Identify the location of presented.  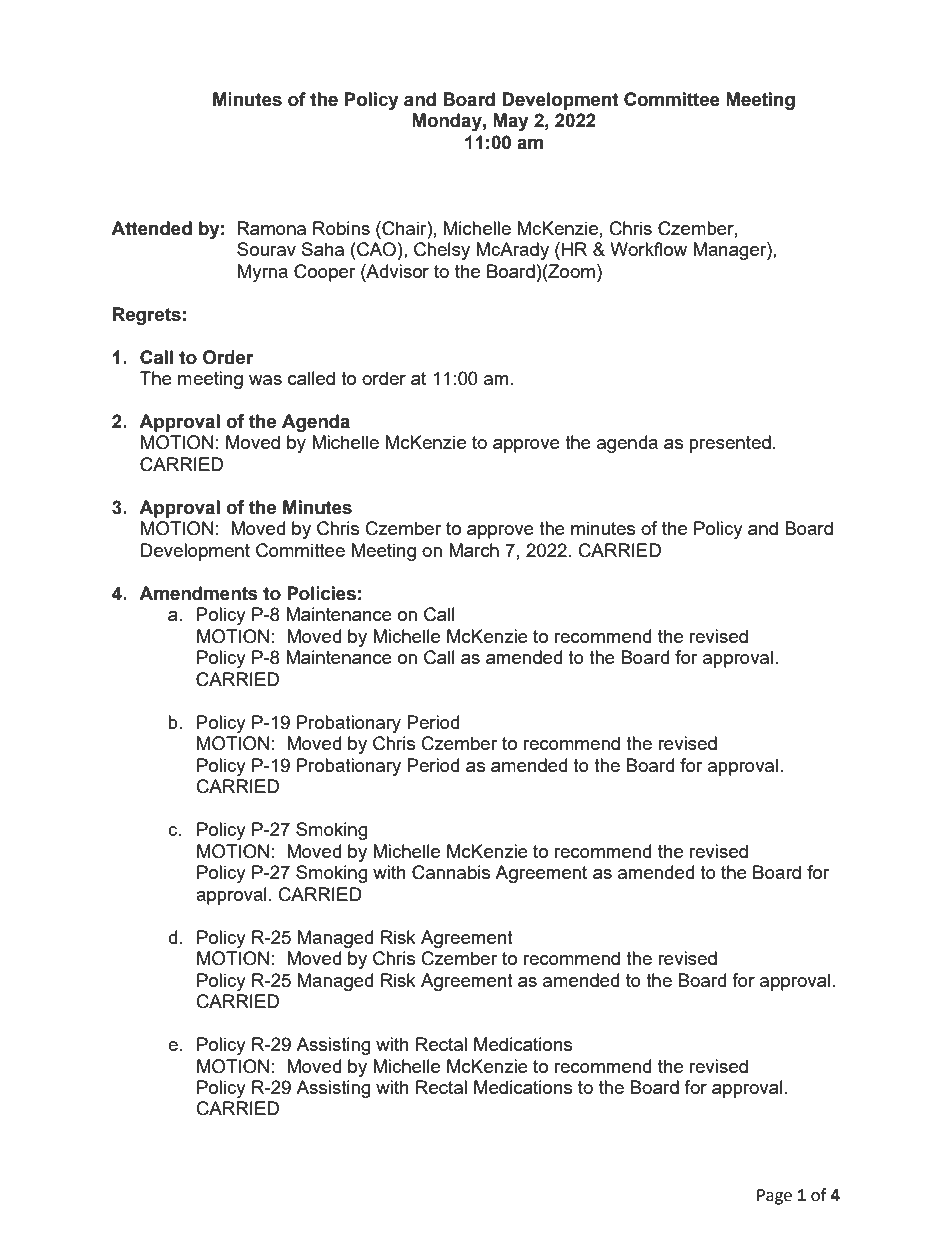
(730, 444).
